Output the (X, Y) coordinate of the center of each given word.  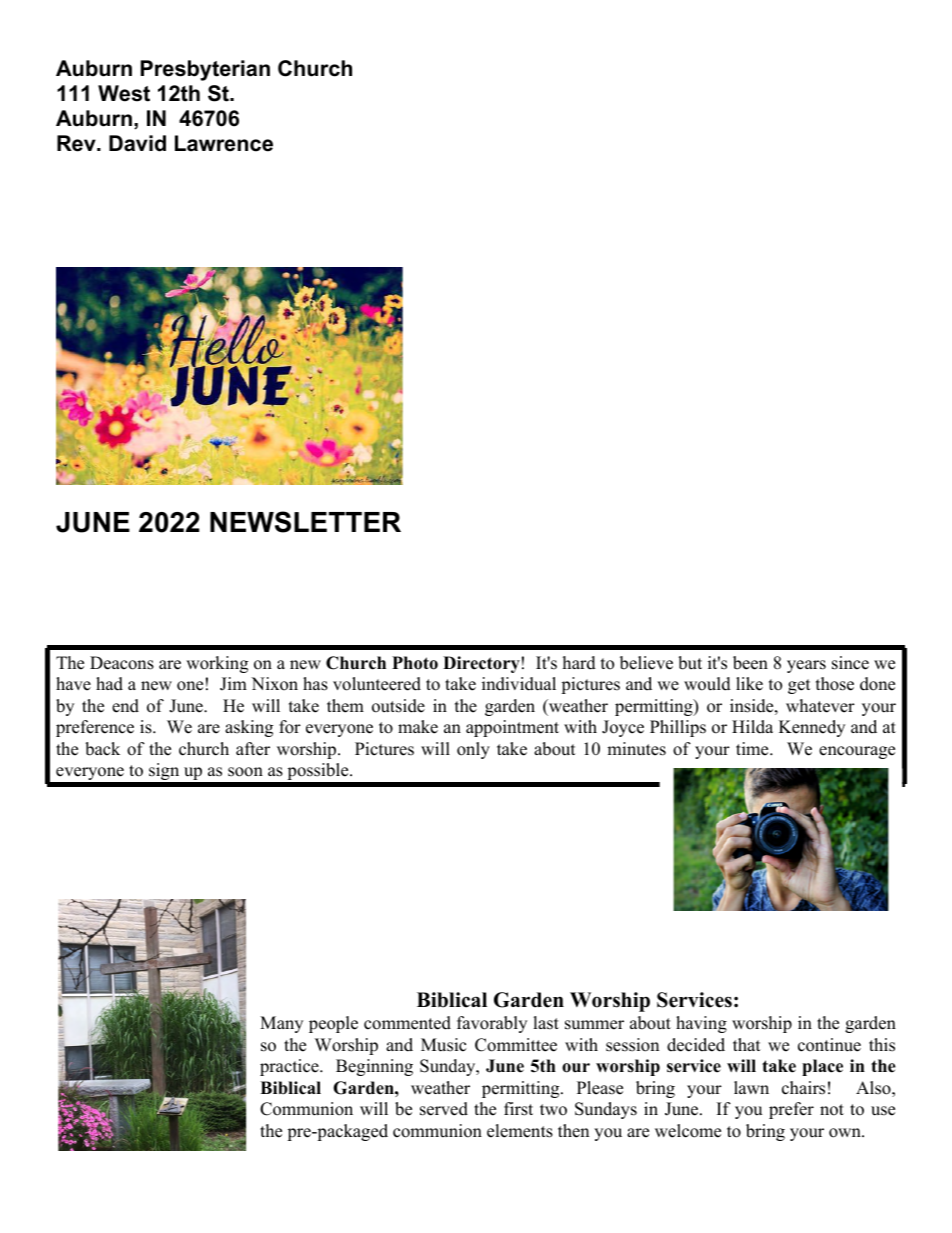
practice (290, 1067)
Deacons (122, 663)
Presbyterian (205, 70)
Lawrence (224, 143)
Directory (481, 664)
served (444, 1109)
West (124, 93)
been (750, 663)
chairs (803, 1088)
